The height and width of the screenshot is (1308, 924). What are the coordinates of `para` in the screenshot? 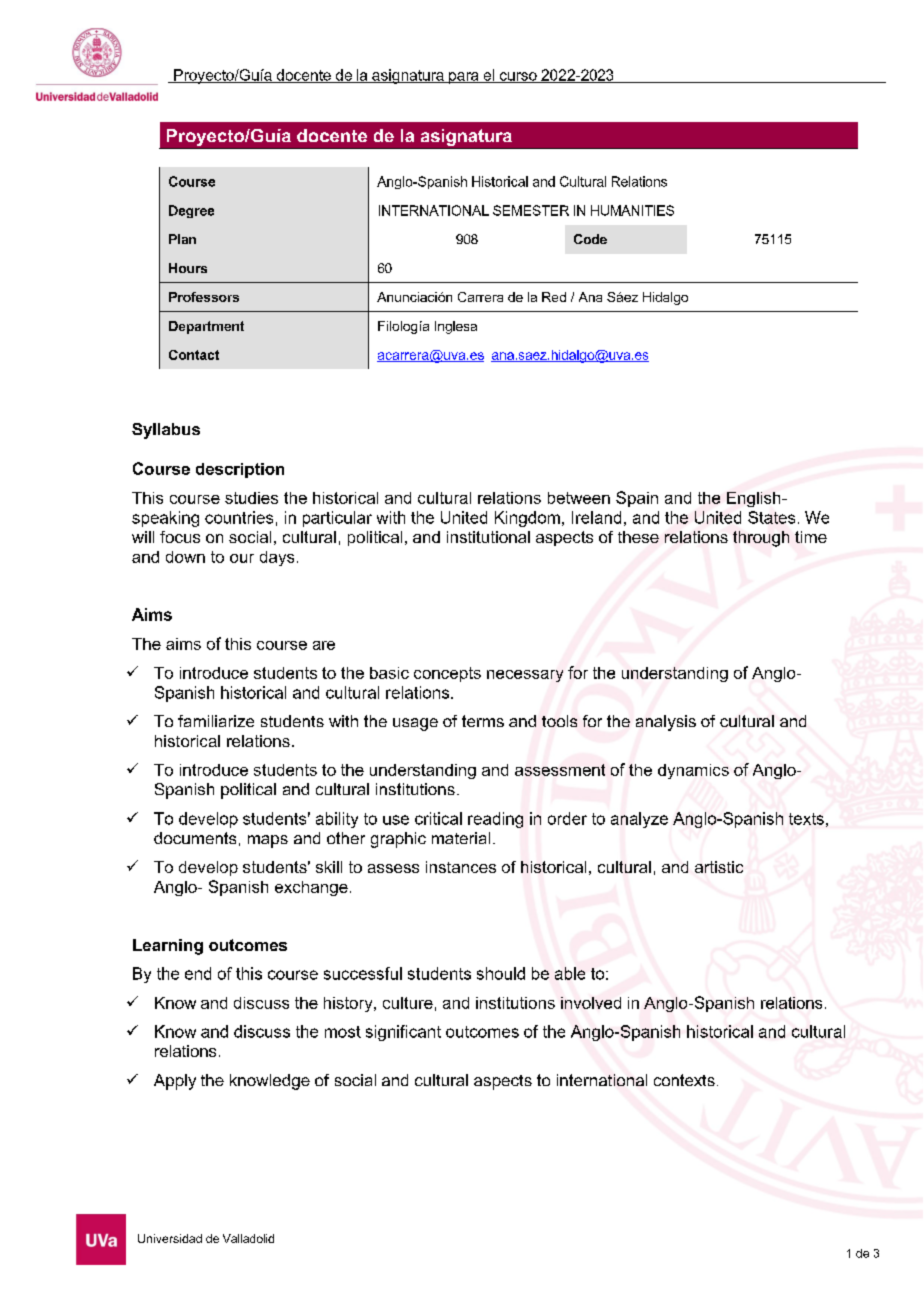 It's located at (464, 78).
